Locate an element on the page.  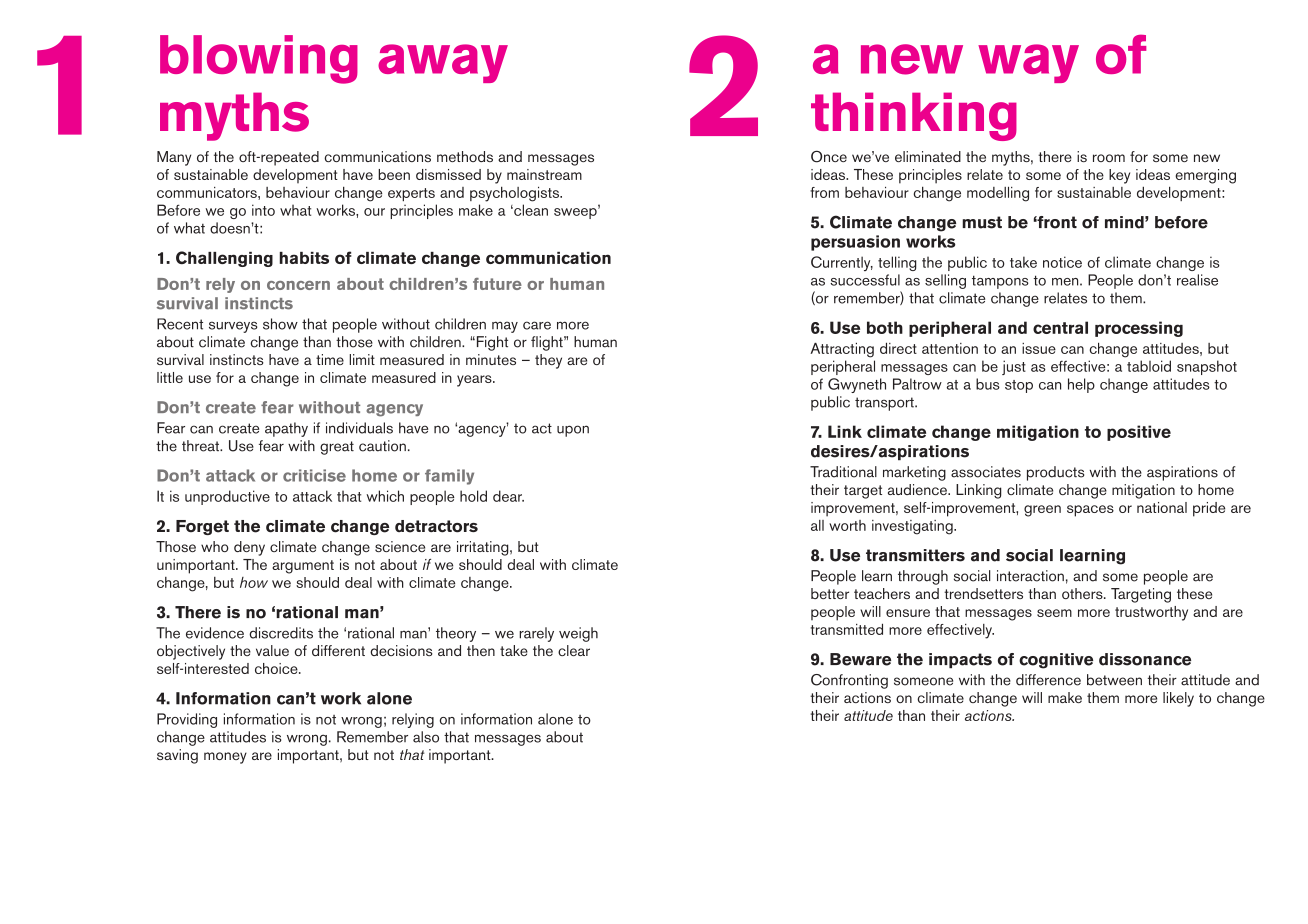
habits is located at coordinates (304, 258).
